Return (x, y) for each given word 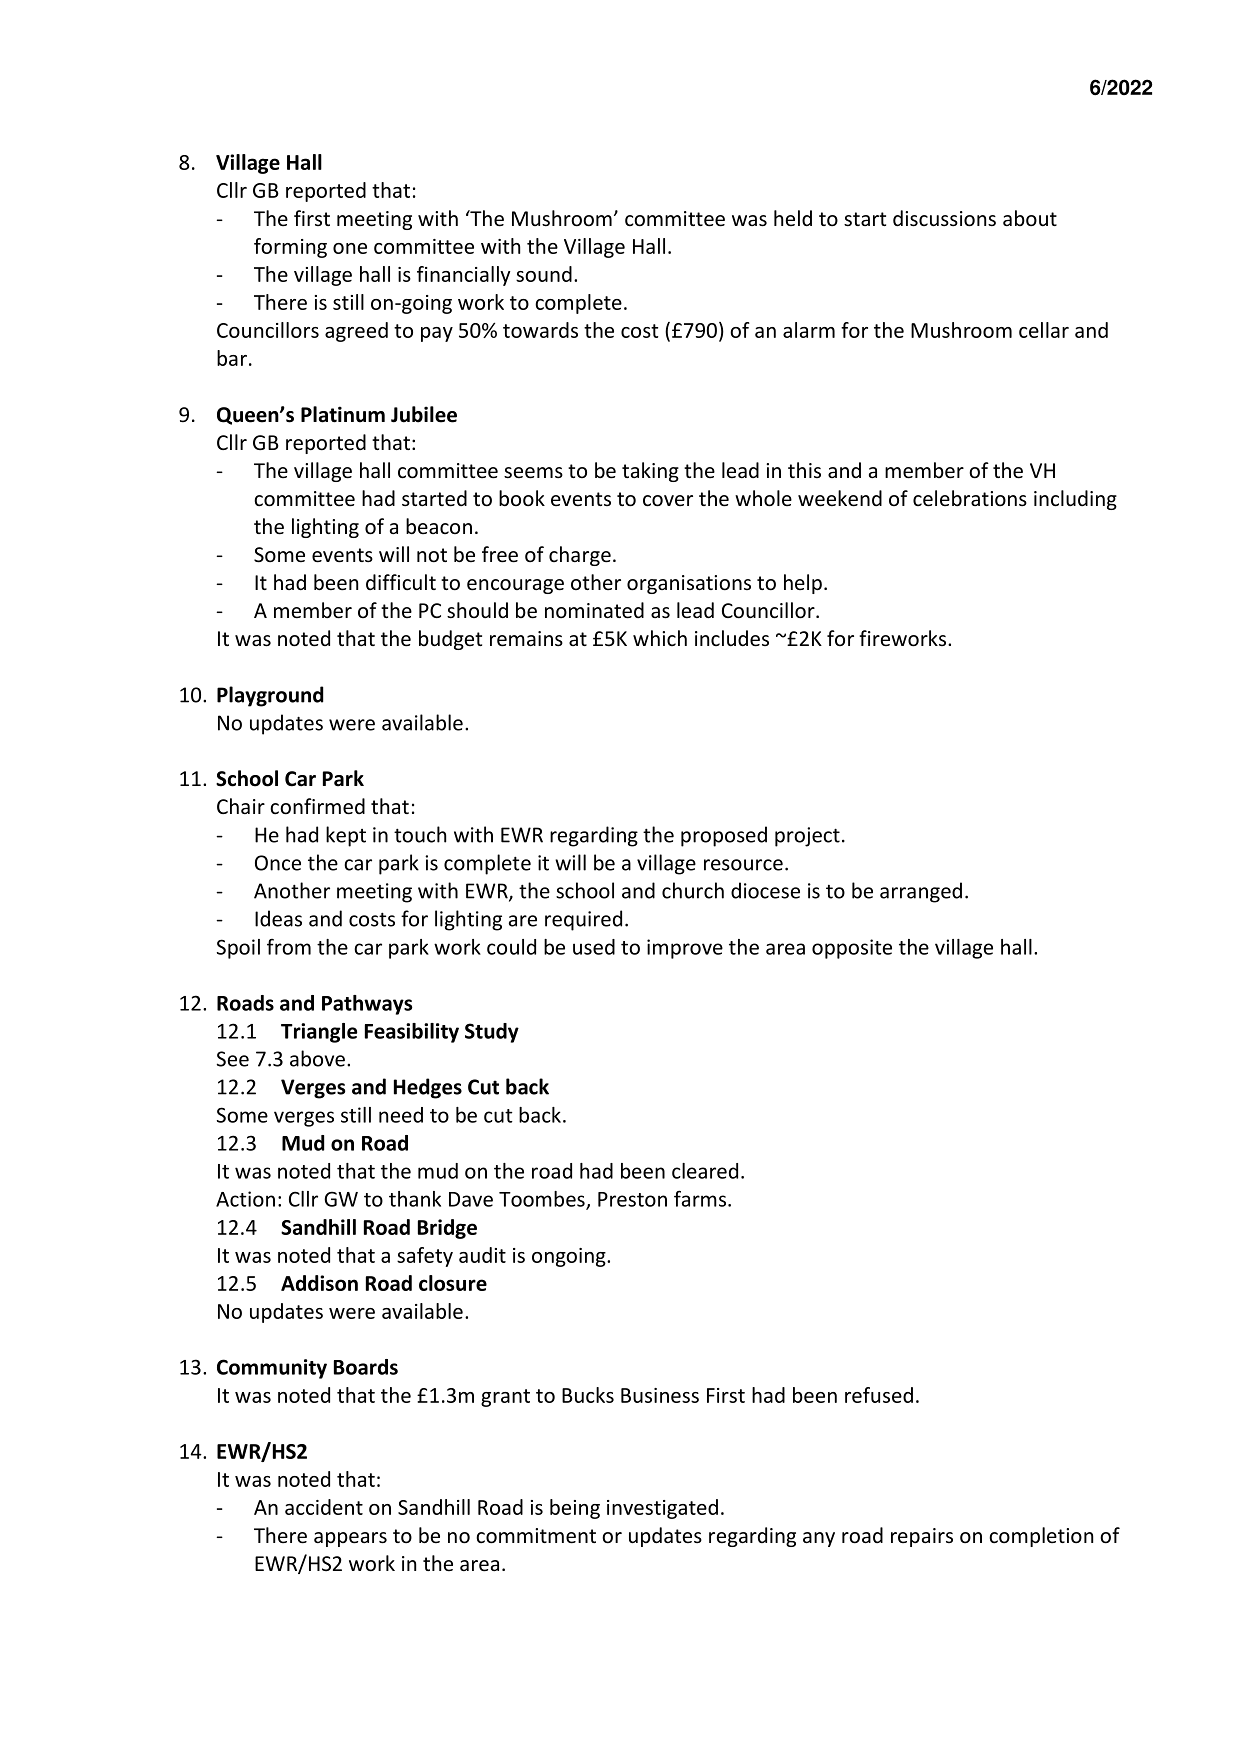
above (317, 1058)
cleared (705, 1171)
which (660, 638)
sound (544, 274)
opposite (852, 949)
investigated (662, 1509)
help (803, 584)
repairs (922, 1537)
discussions (944, 218)
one (350, 248)
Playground (270, 696)
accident (324, 1507)
